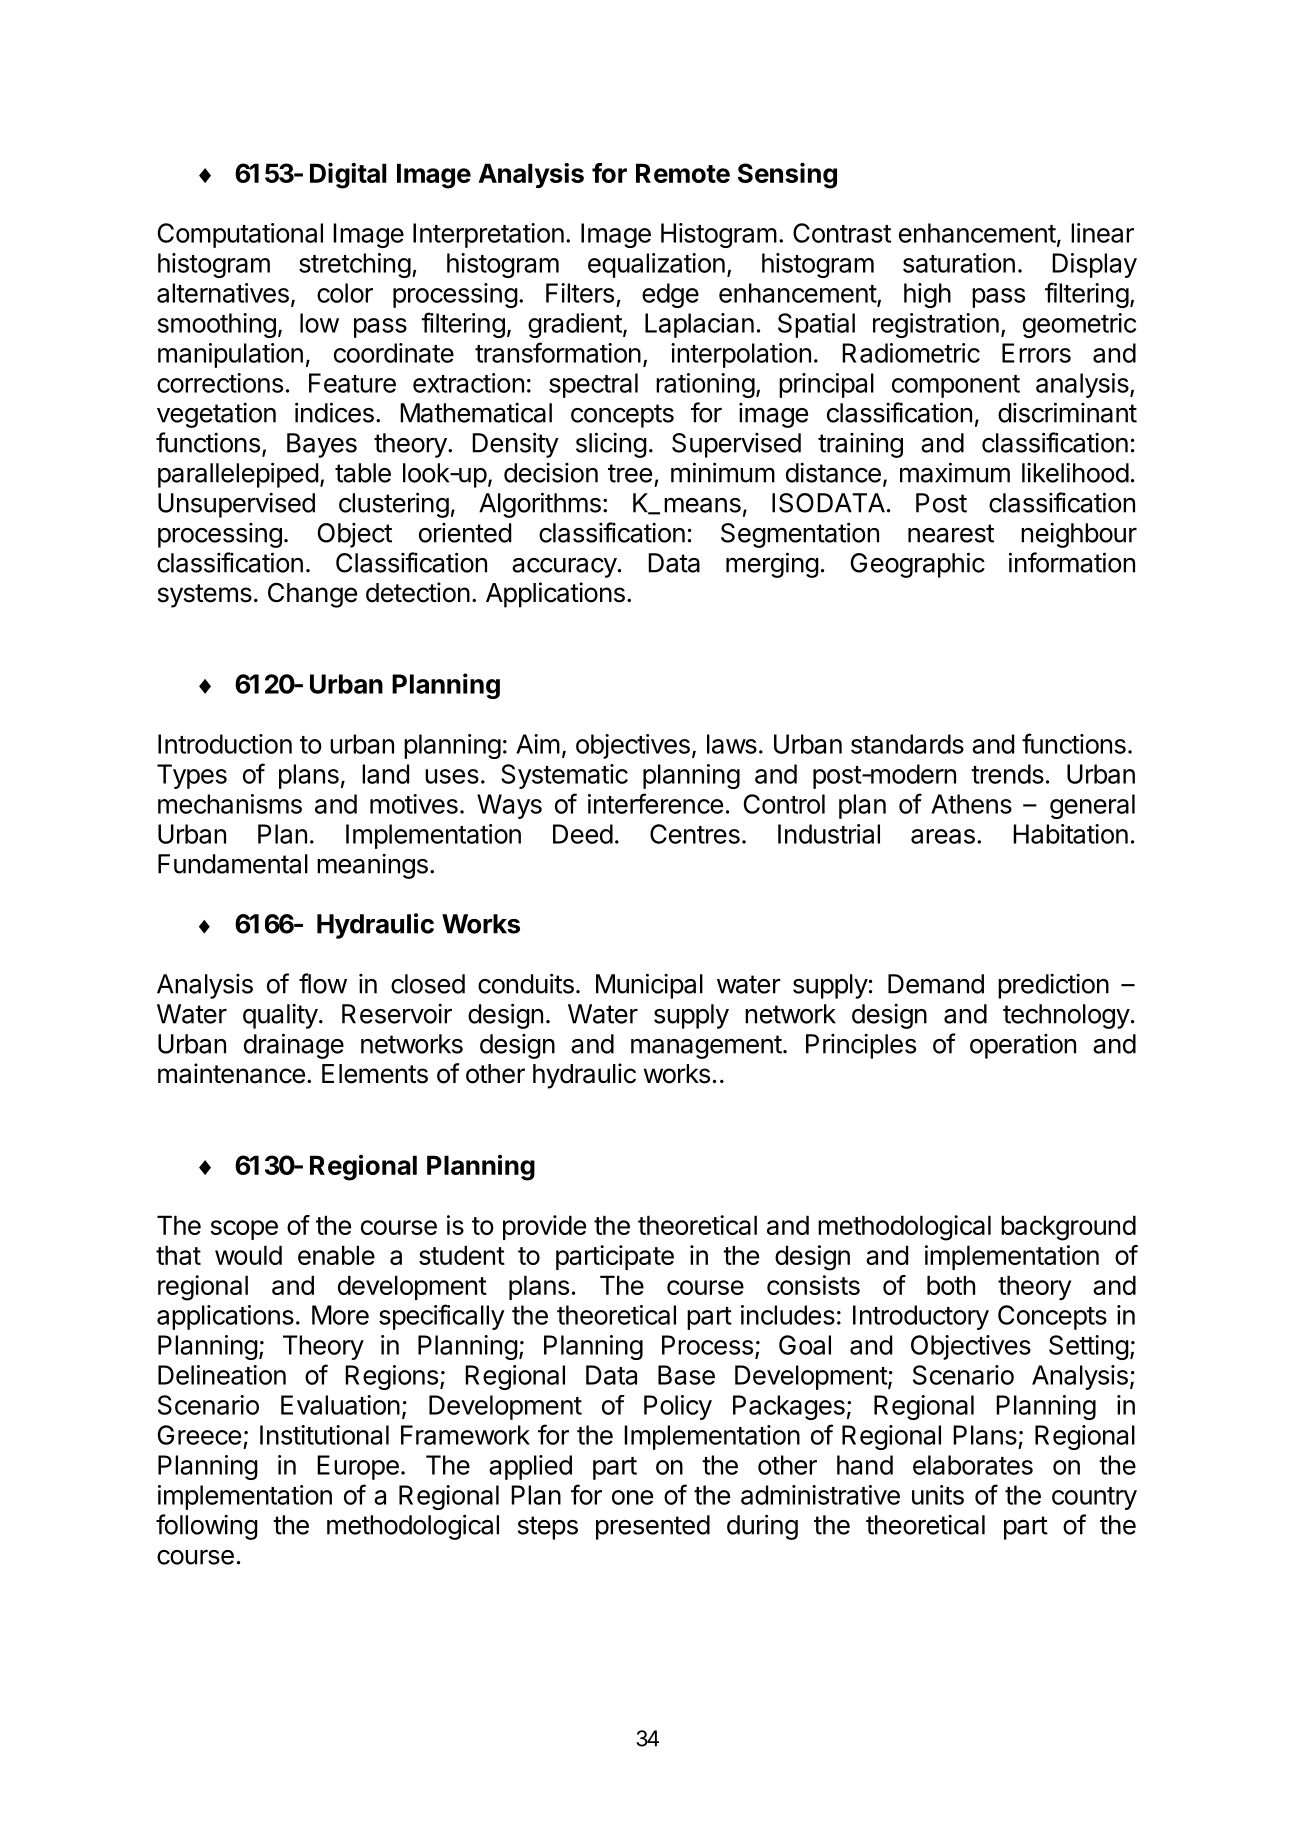 Image resolution: width=1292 pixels, height=1828 pixels. What do you see at coordinates (240, 235) in the document?
I see `Computational` at bounding box center [240, 235].
